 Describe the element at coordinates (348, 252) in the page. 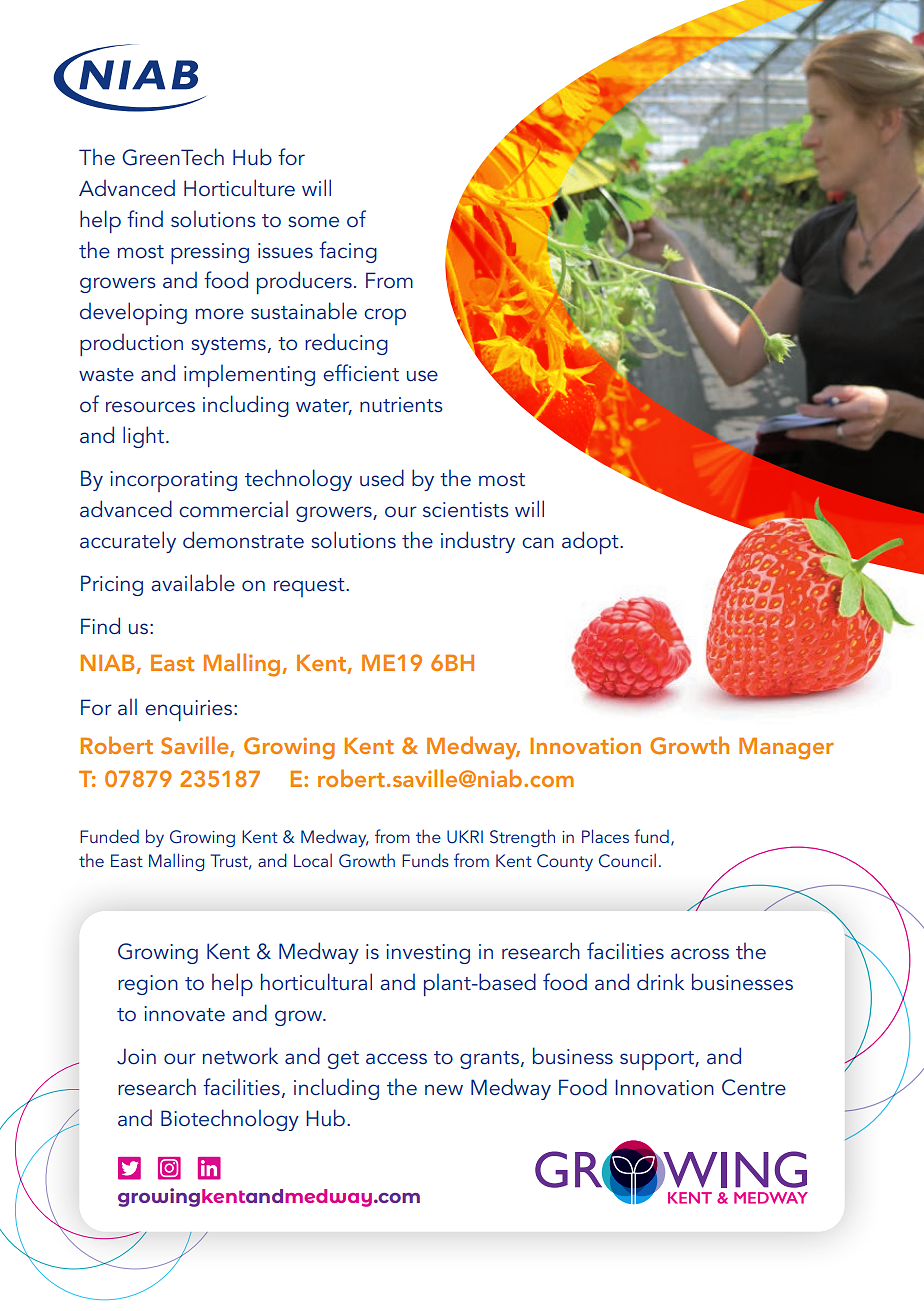

I see `facing` at that location.
